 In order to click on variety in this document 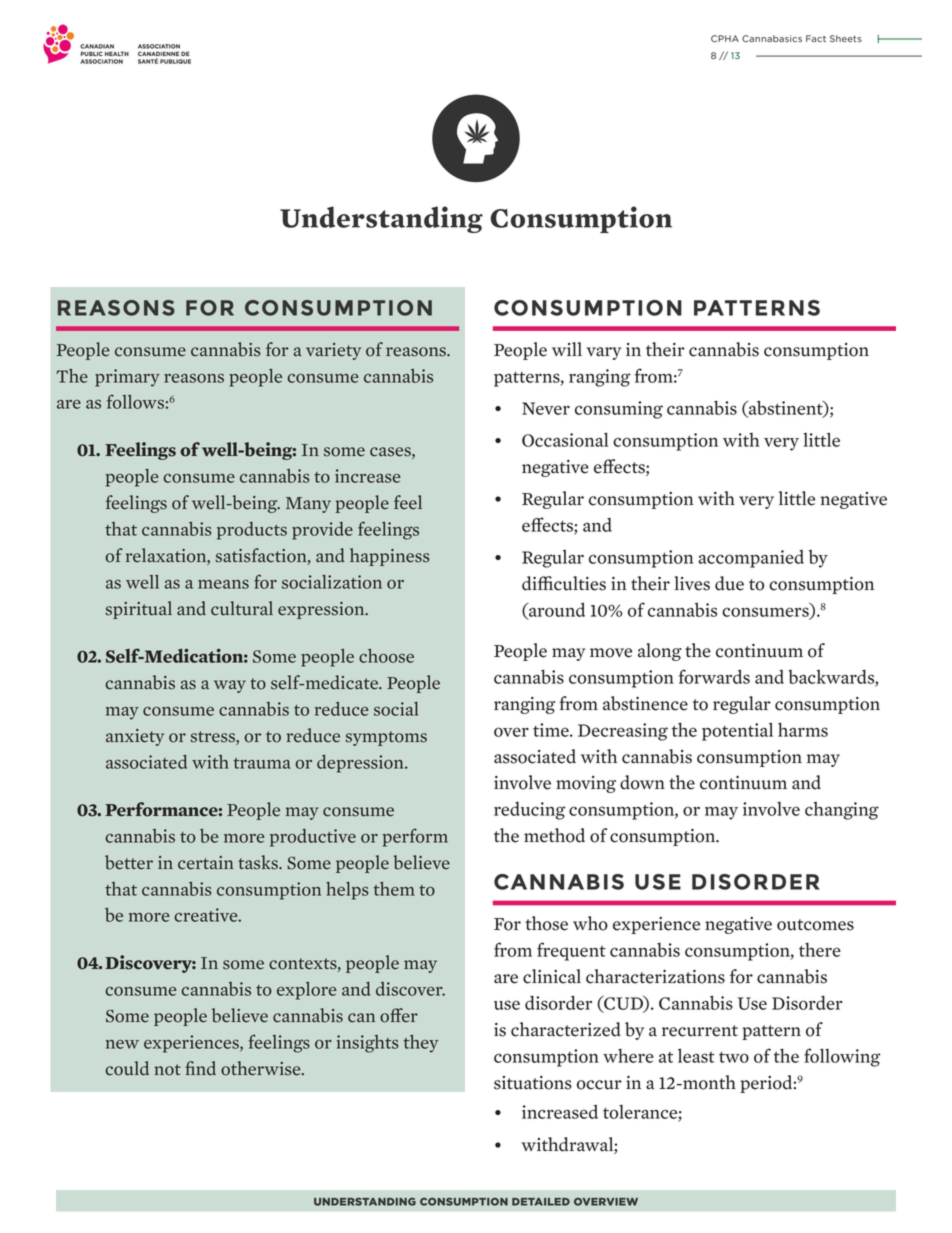, I will do `click(333, 351)`.
